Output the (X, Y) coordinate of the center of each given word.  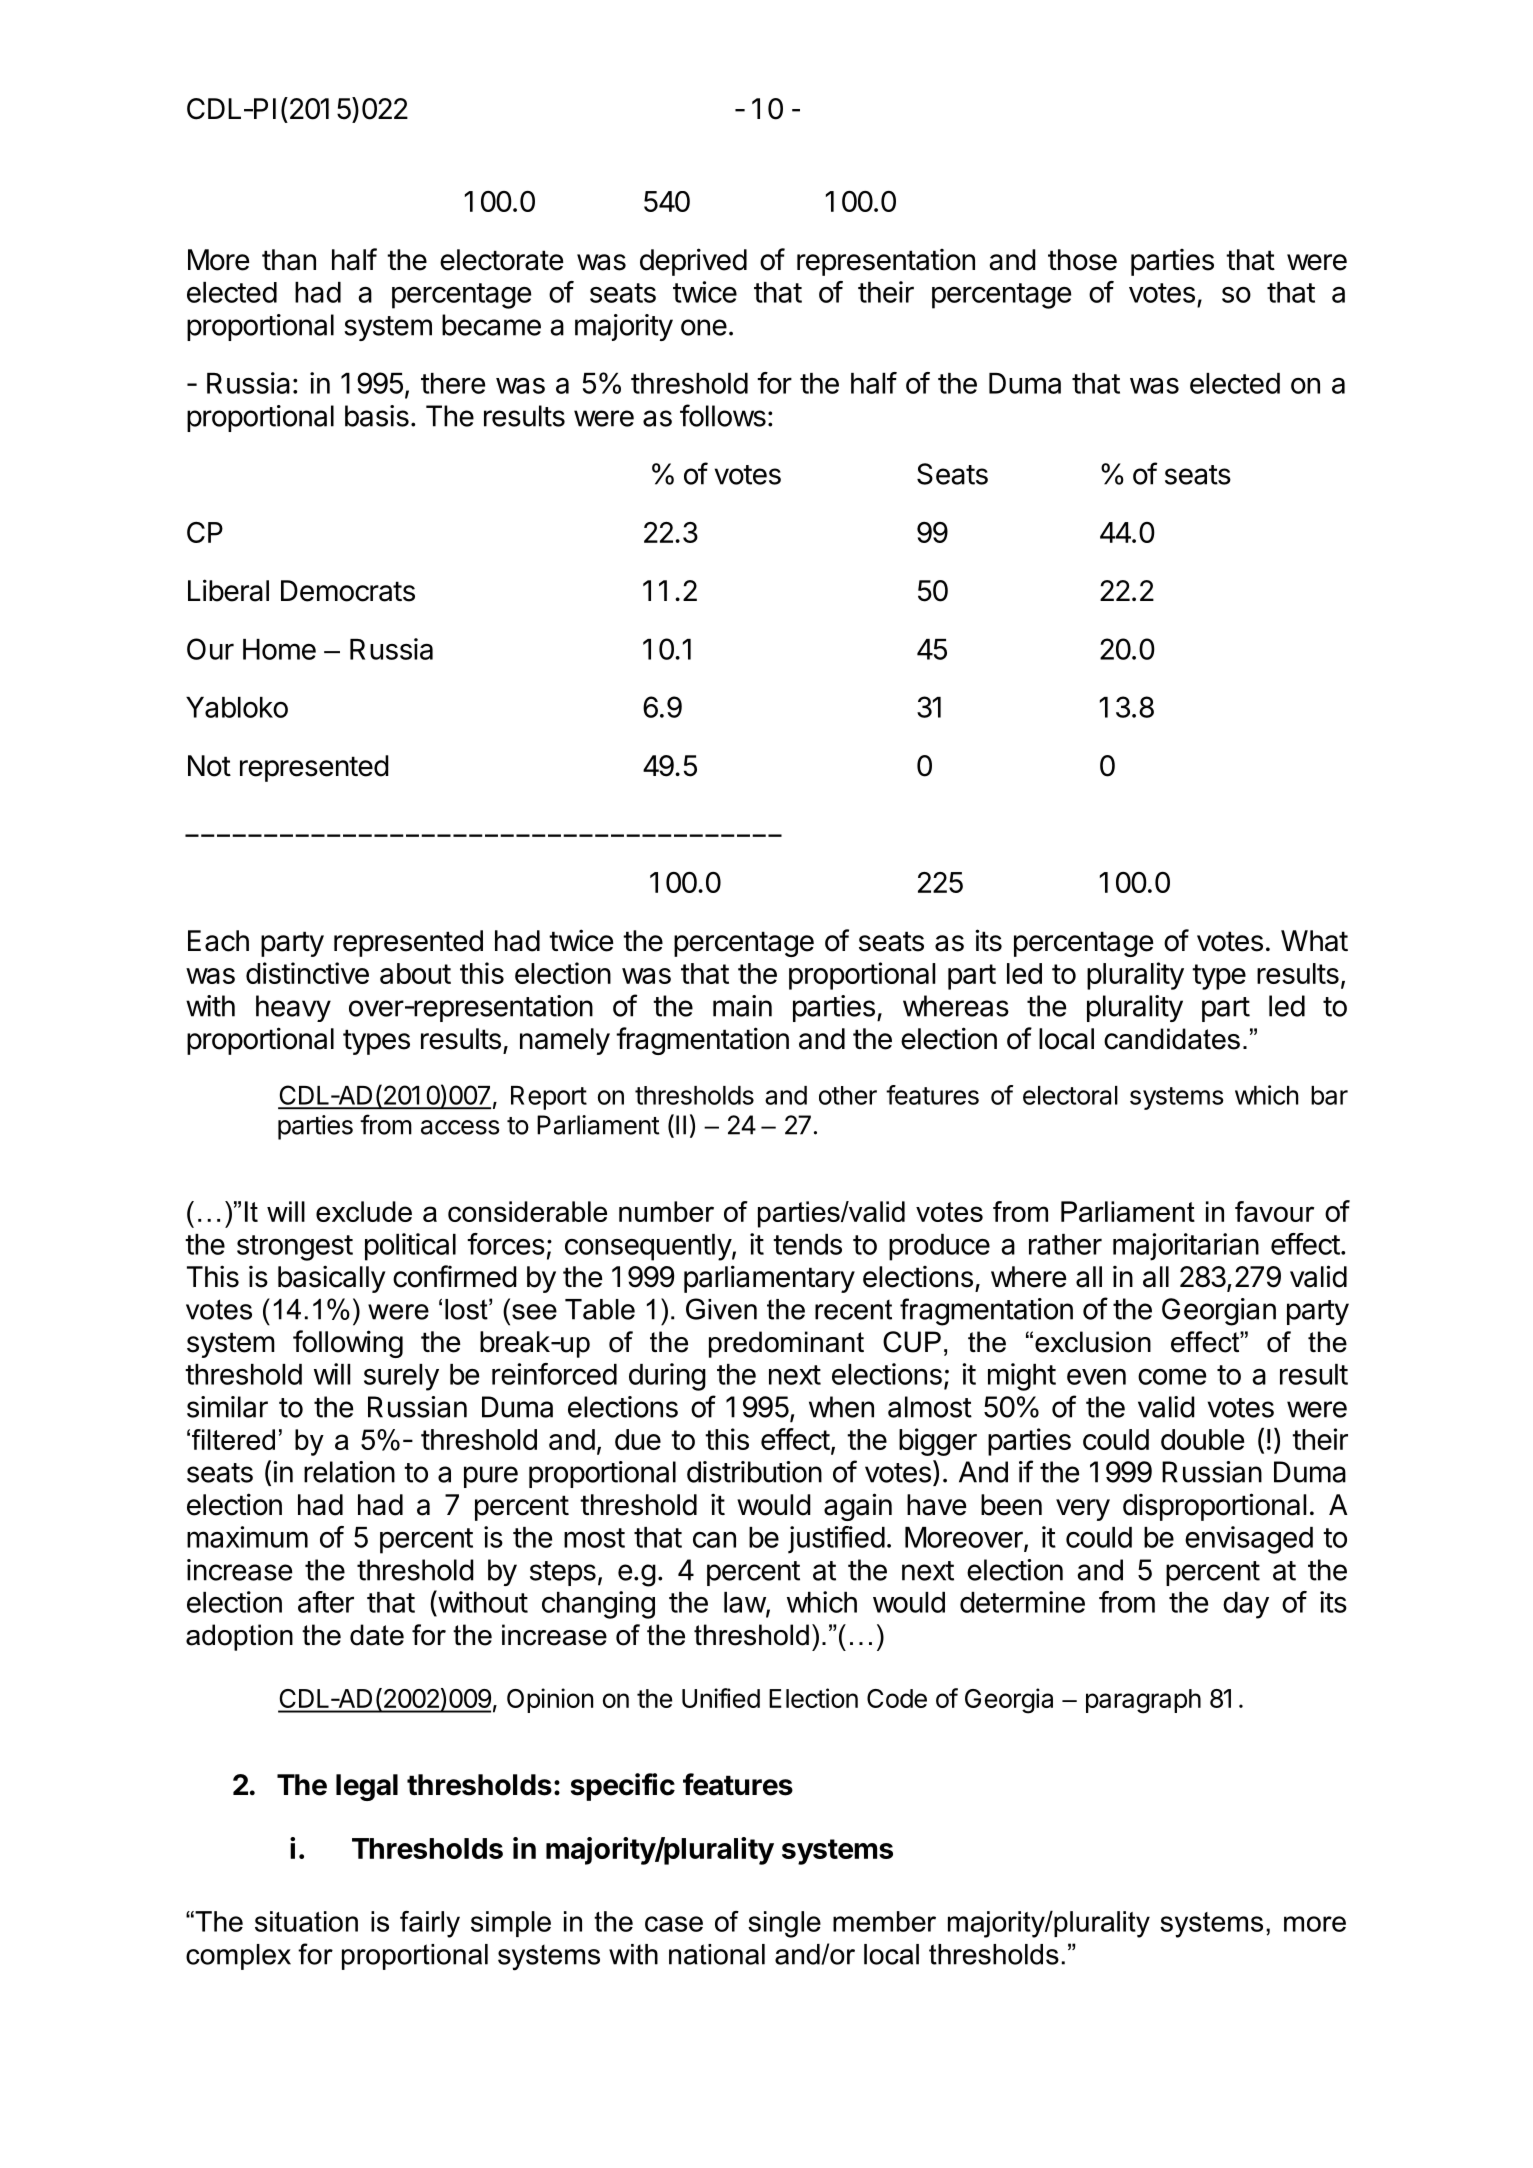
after (326, 1602)
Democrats (348, 591)
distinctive (307, 973)
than (289, 260)
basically (331, 1279)
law (745, 1603)
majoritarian (1186, 1247)
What (1314, 941)
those (1082, 260)
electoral (1070, 1095)
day (1246, 1605)
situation (306, 1921)
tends (807, 1244)
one (704, 327)
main (742, 1006)
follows (723, 415)
